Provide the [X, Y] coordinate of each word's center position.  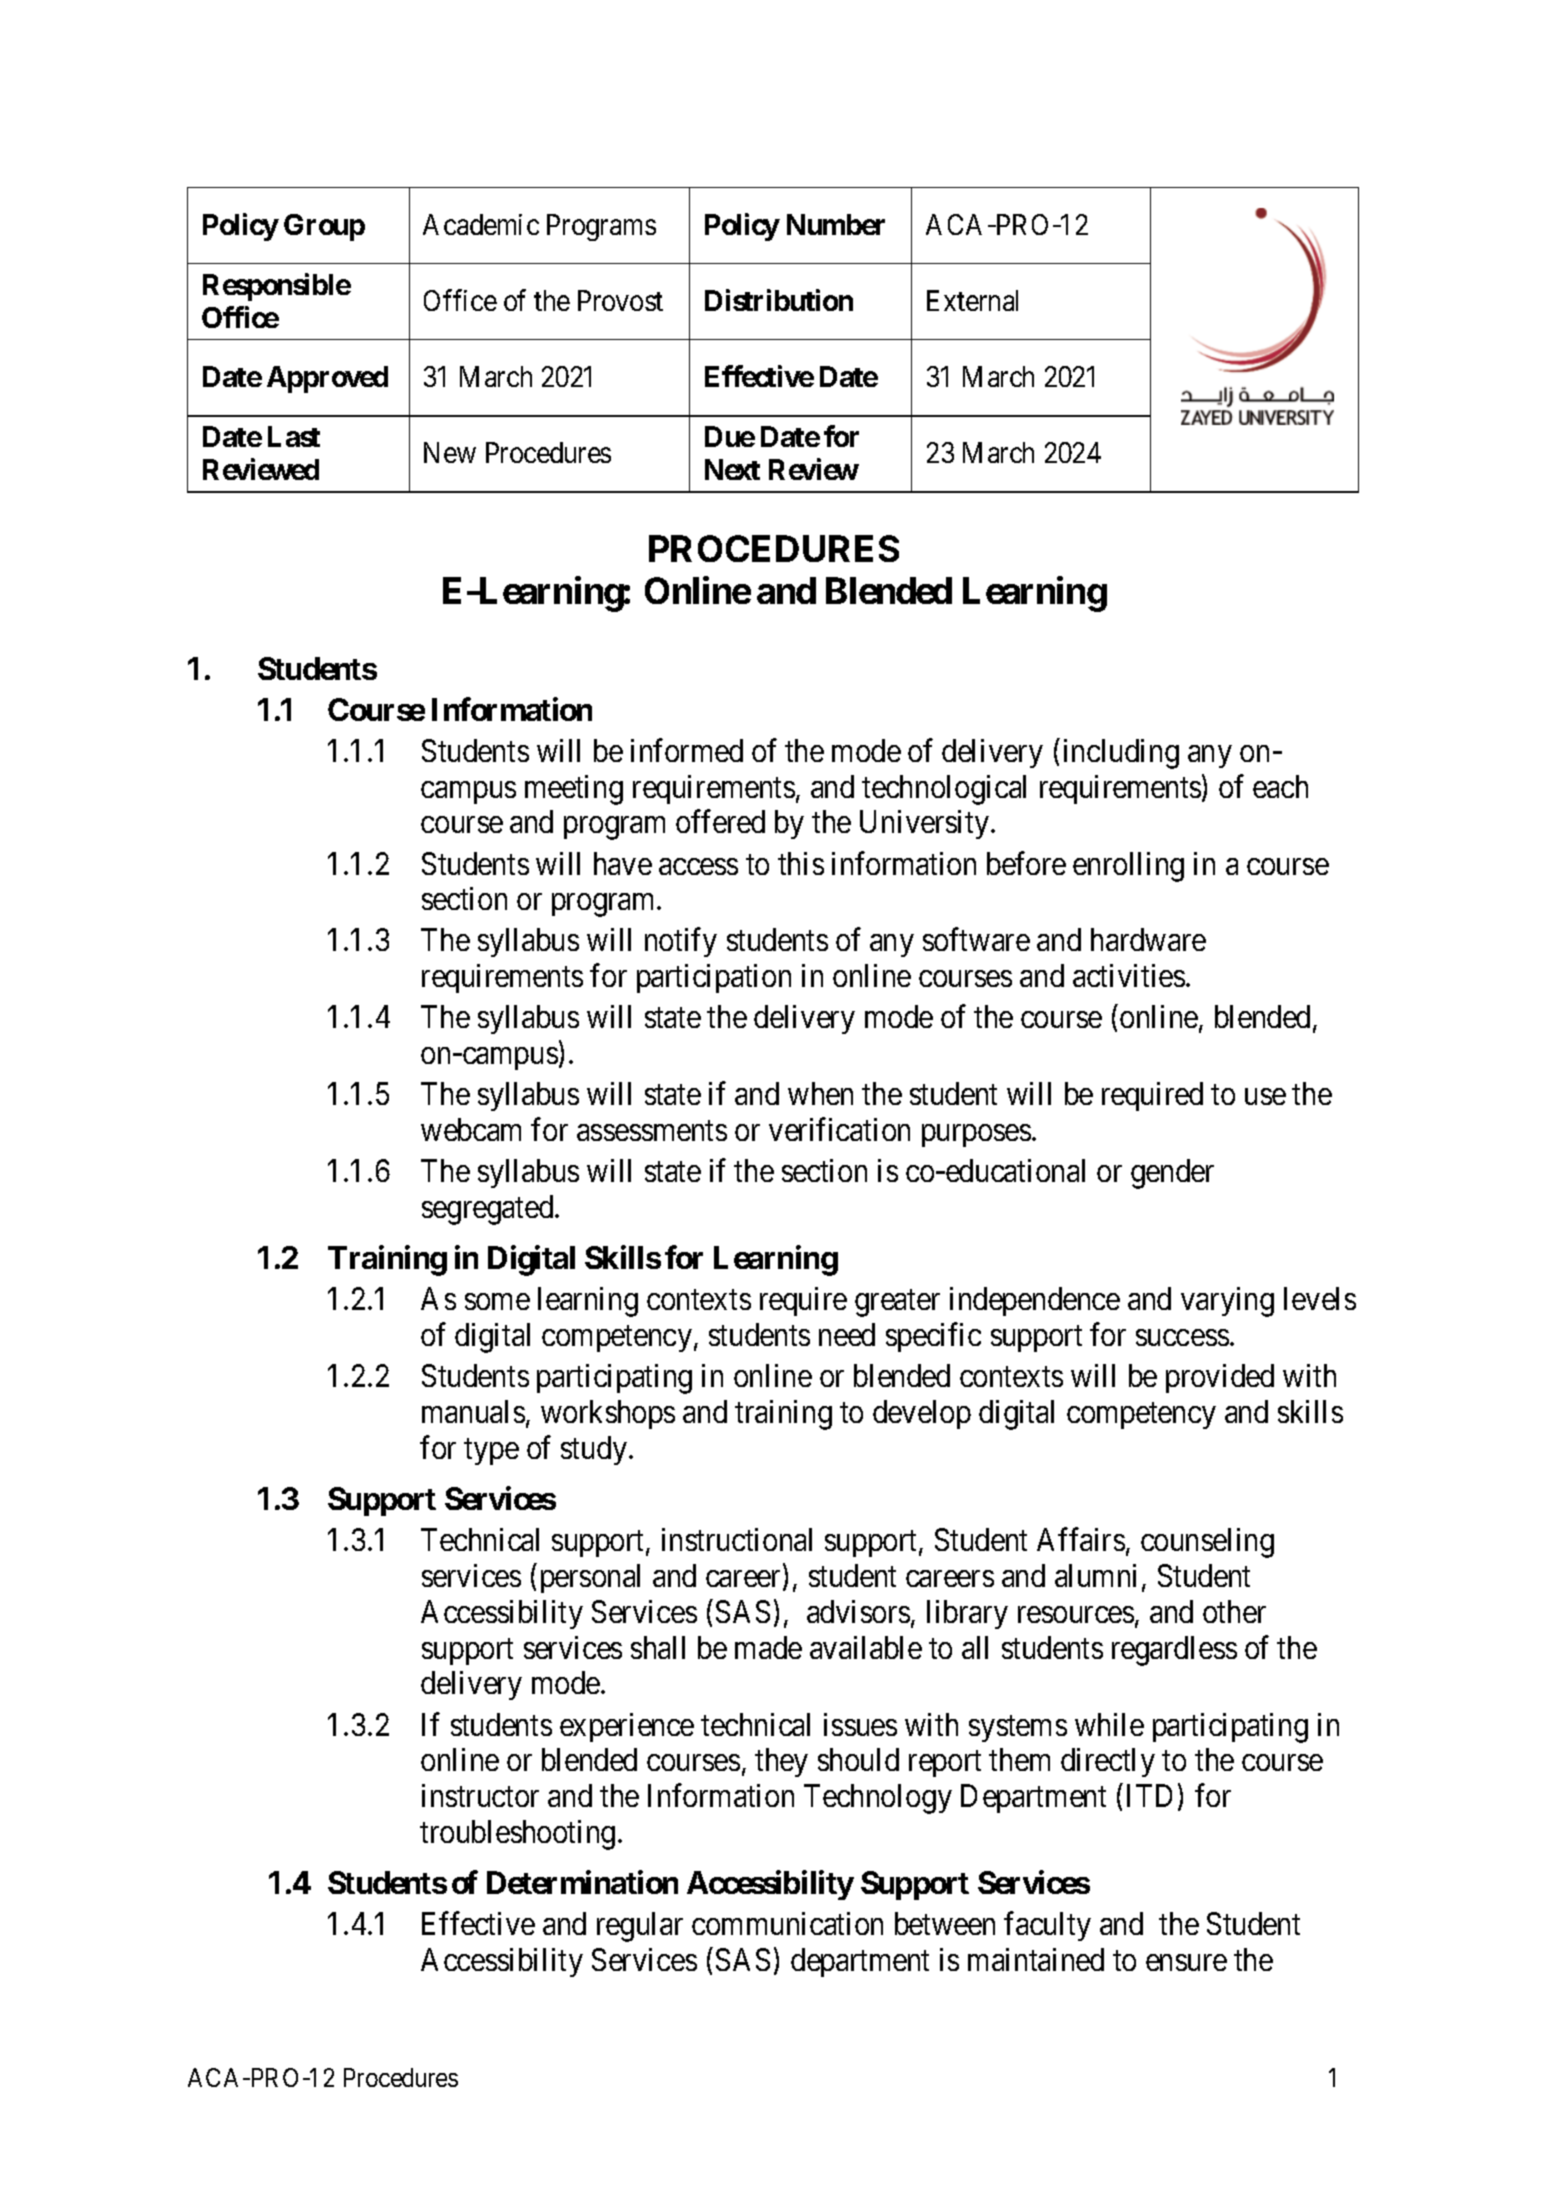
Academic [481, 224]
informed [687, 750]
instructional [737, 1539]
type [491, 1452]
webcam [471, 1129]
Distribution [779, 300]
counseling [1207, 1543]
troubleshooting [517, 1835]
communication [787, 1923]
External [972, 300]
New [450, 453]
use [1265, 1097]
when [820, 1093]
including [1121, 754]
